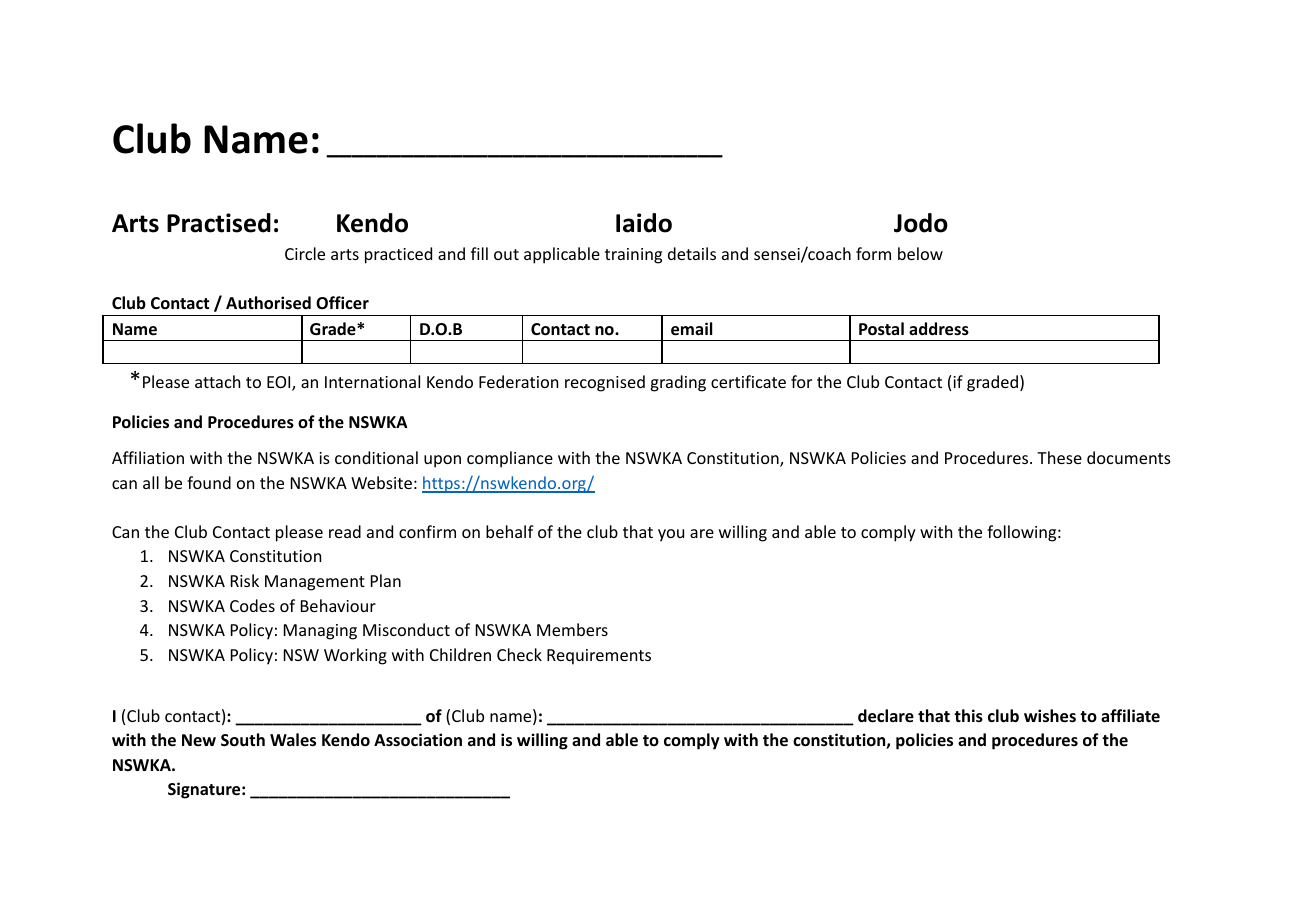 The width and height of the screenshot is (1307, 924). Describe the element at coordinates (305, 253) in the screenshot. I see `Circle` at that location.
